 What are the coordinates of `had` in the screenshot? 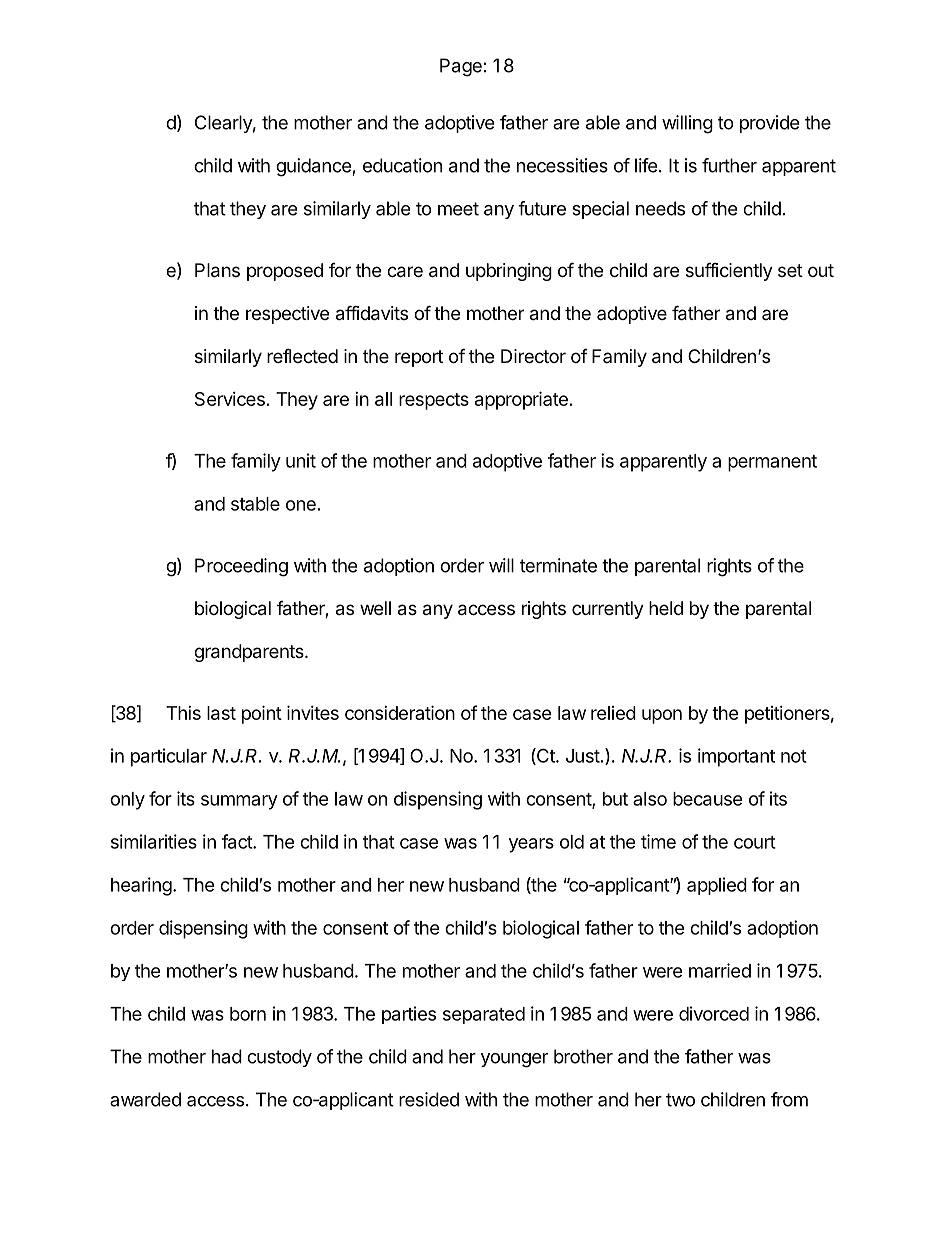 It's located at (227, 1056).
